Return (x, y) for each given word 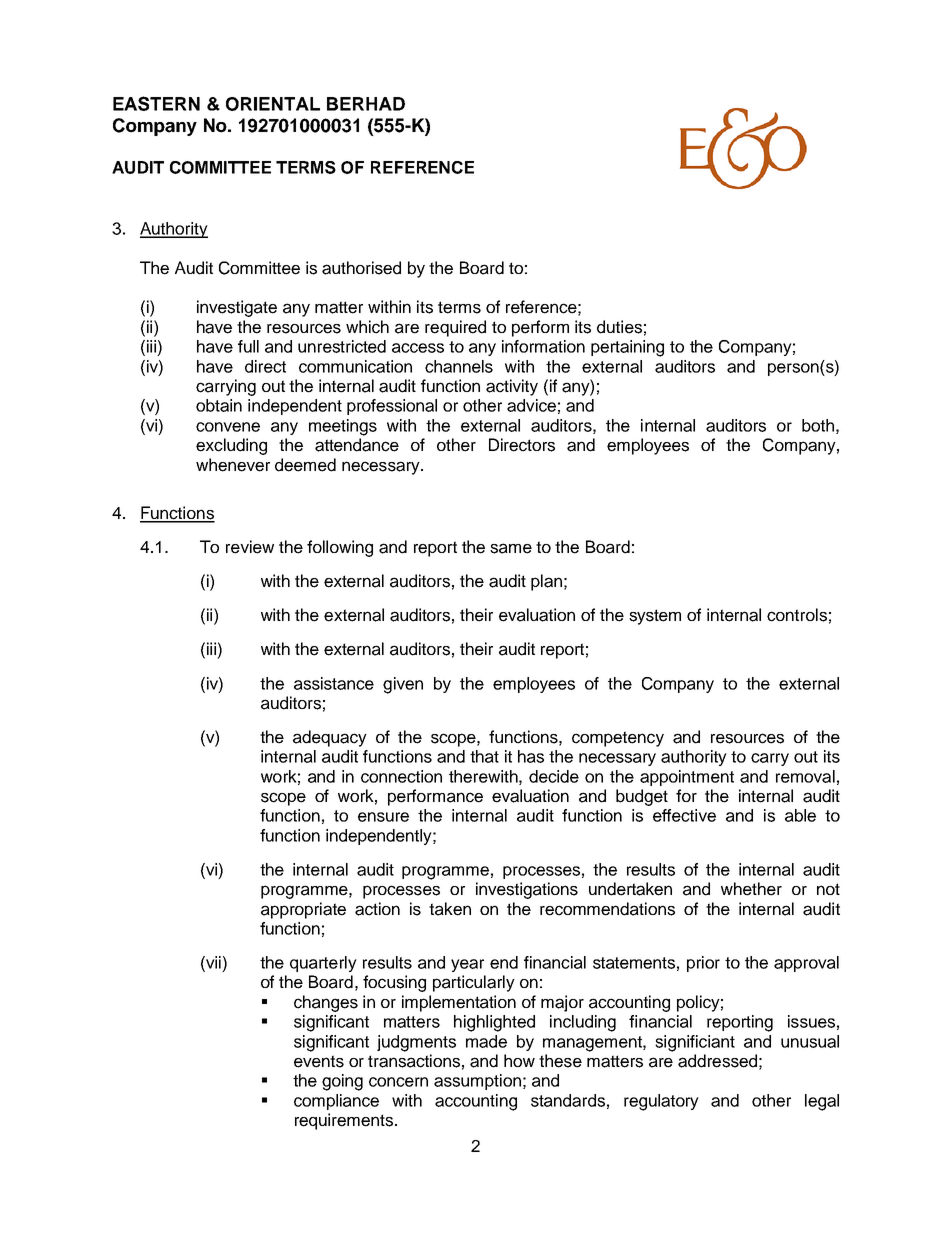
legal (822, 1102)
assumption (477, 1082)
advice (531, 405)
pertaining (627, 348)
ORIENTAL (273, 104)
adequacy (330, 738)
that (484, 756)
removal (805, 776)
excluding (231, 446)
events (319, 1061)
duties (619, 327)
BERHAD (366, 104)
